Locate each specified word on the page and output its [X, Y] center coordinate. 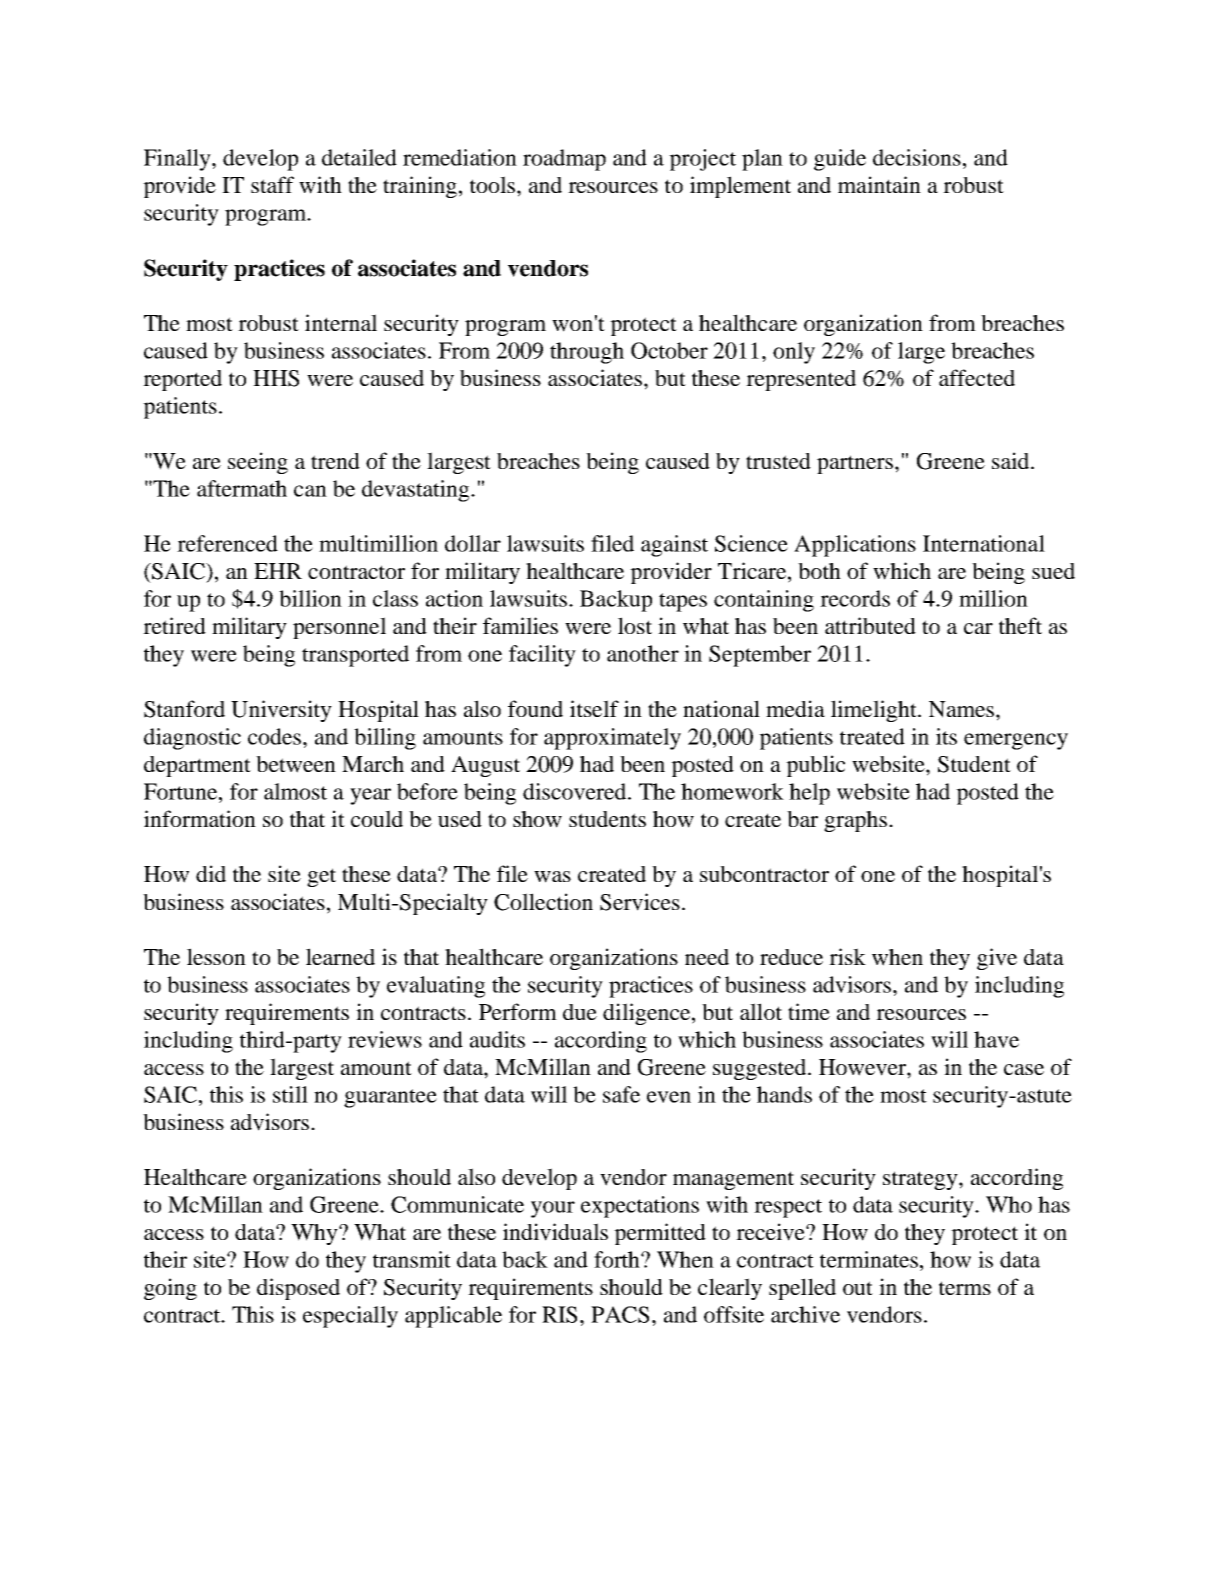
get [321, 877]
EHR [278, 571]
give [997, 959]
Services [640, 902]
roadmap [564, 160]
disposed [298, 1289]
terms [965, 1288]
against [674, 546]
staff [272, 184]
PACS [620, 1314]
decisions [917, 157]
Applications [855, 546]
